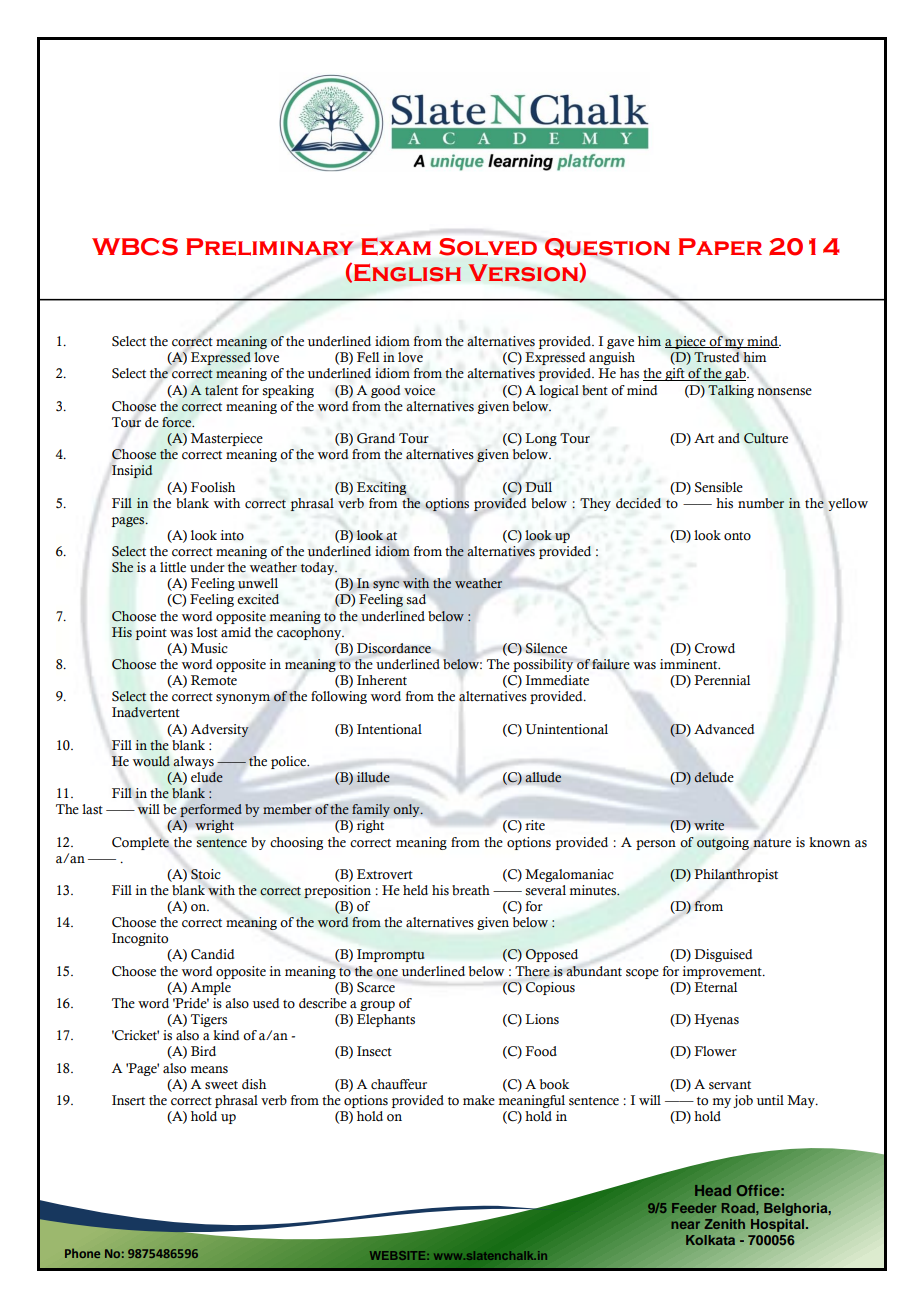  I want to click on WEBSITE, so click(399, 1255).
